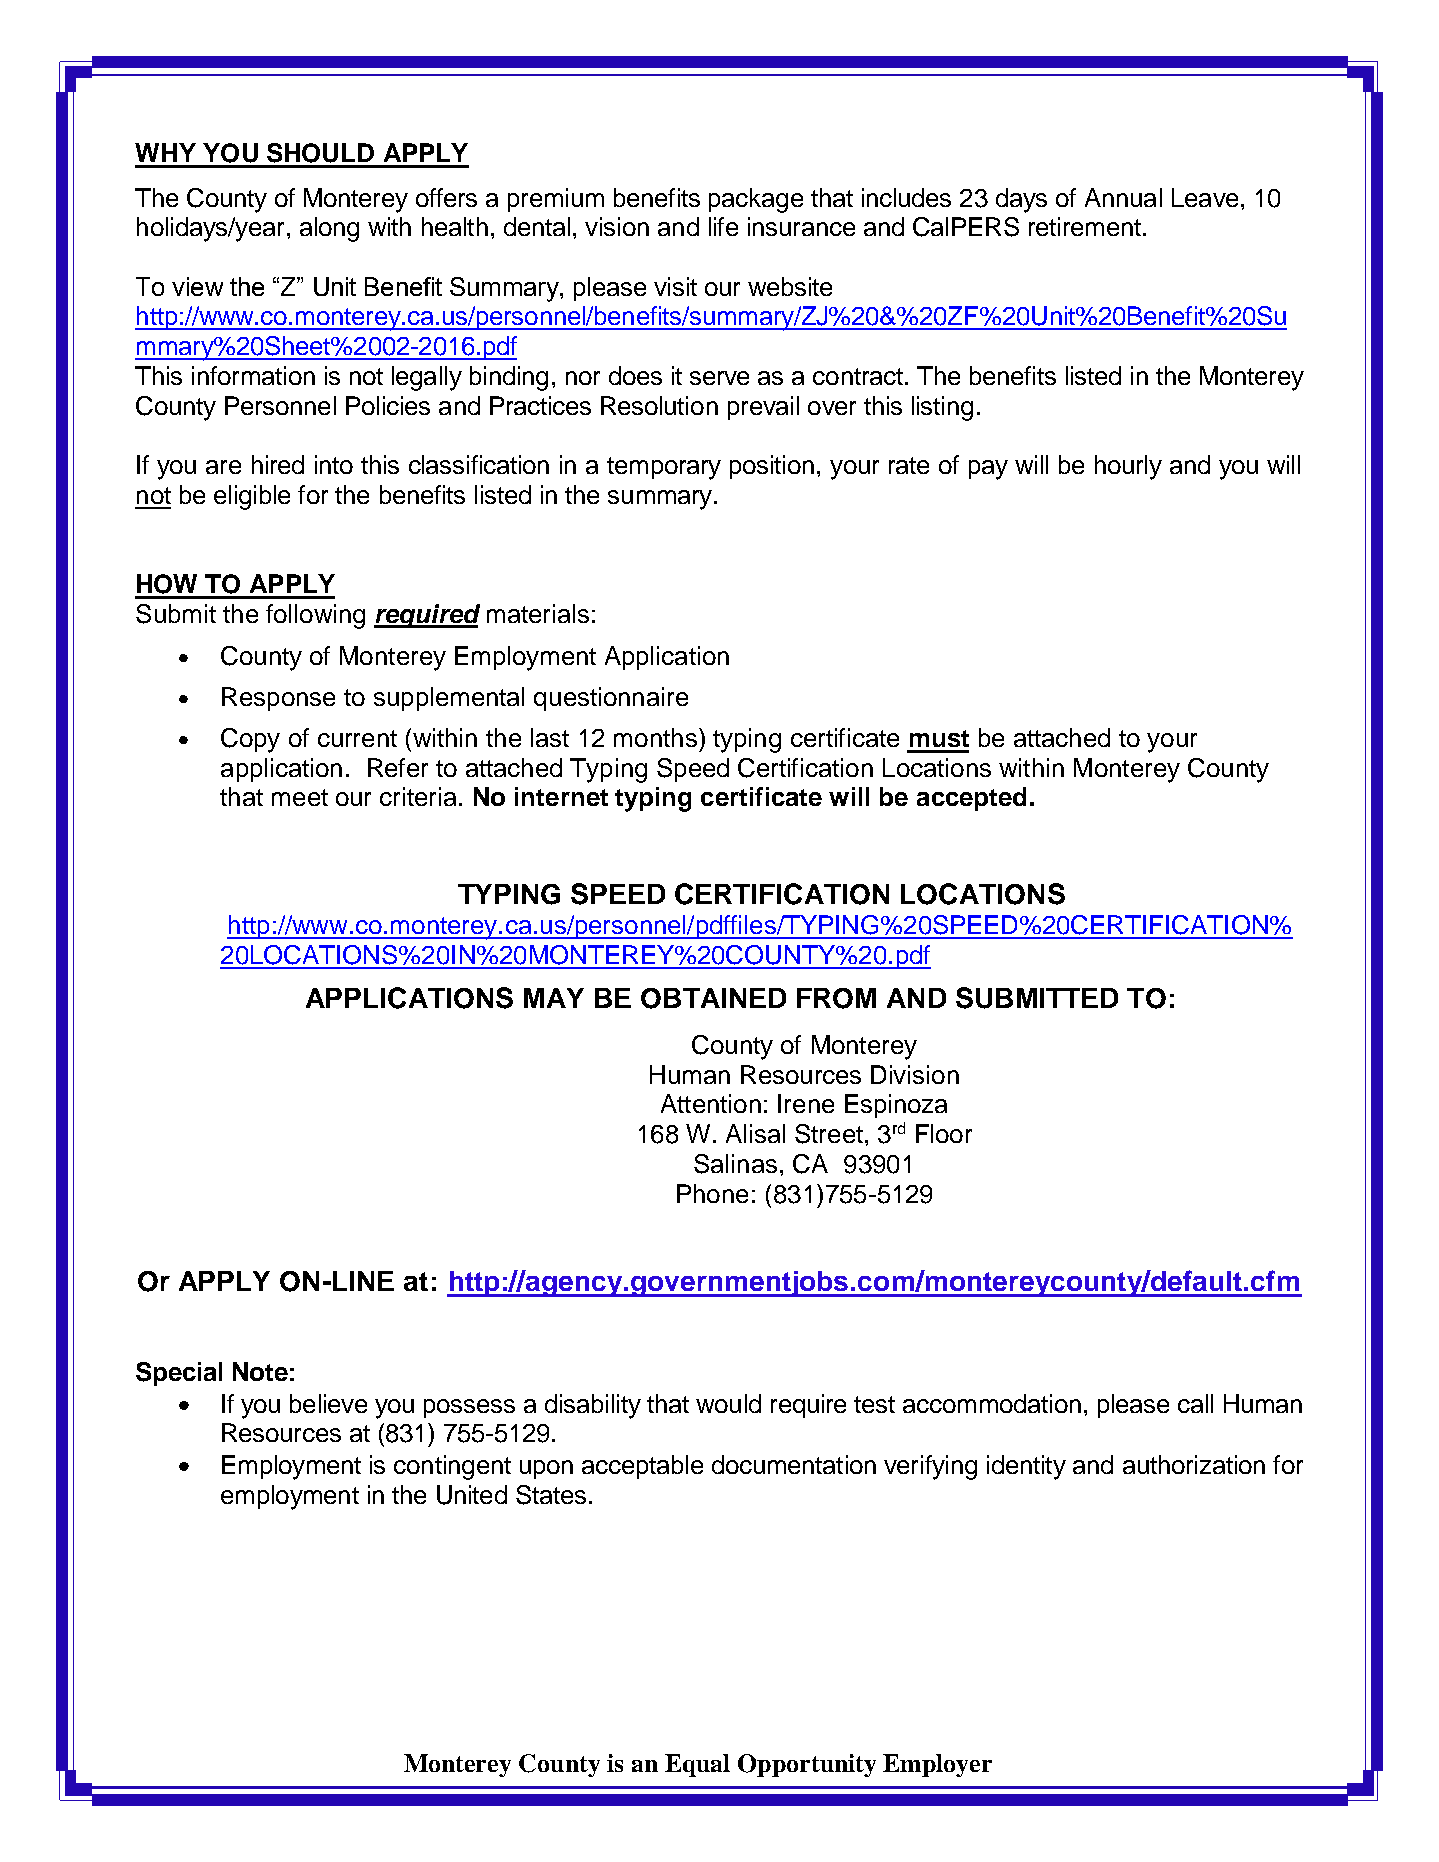  What do you see at coordinates (329, 229) in the document?
I see `along` at bounding box center [329, 229].
